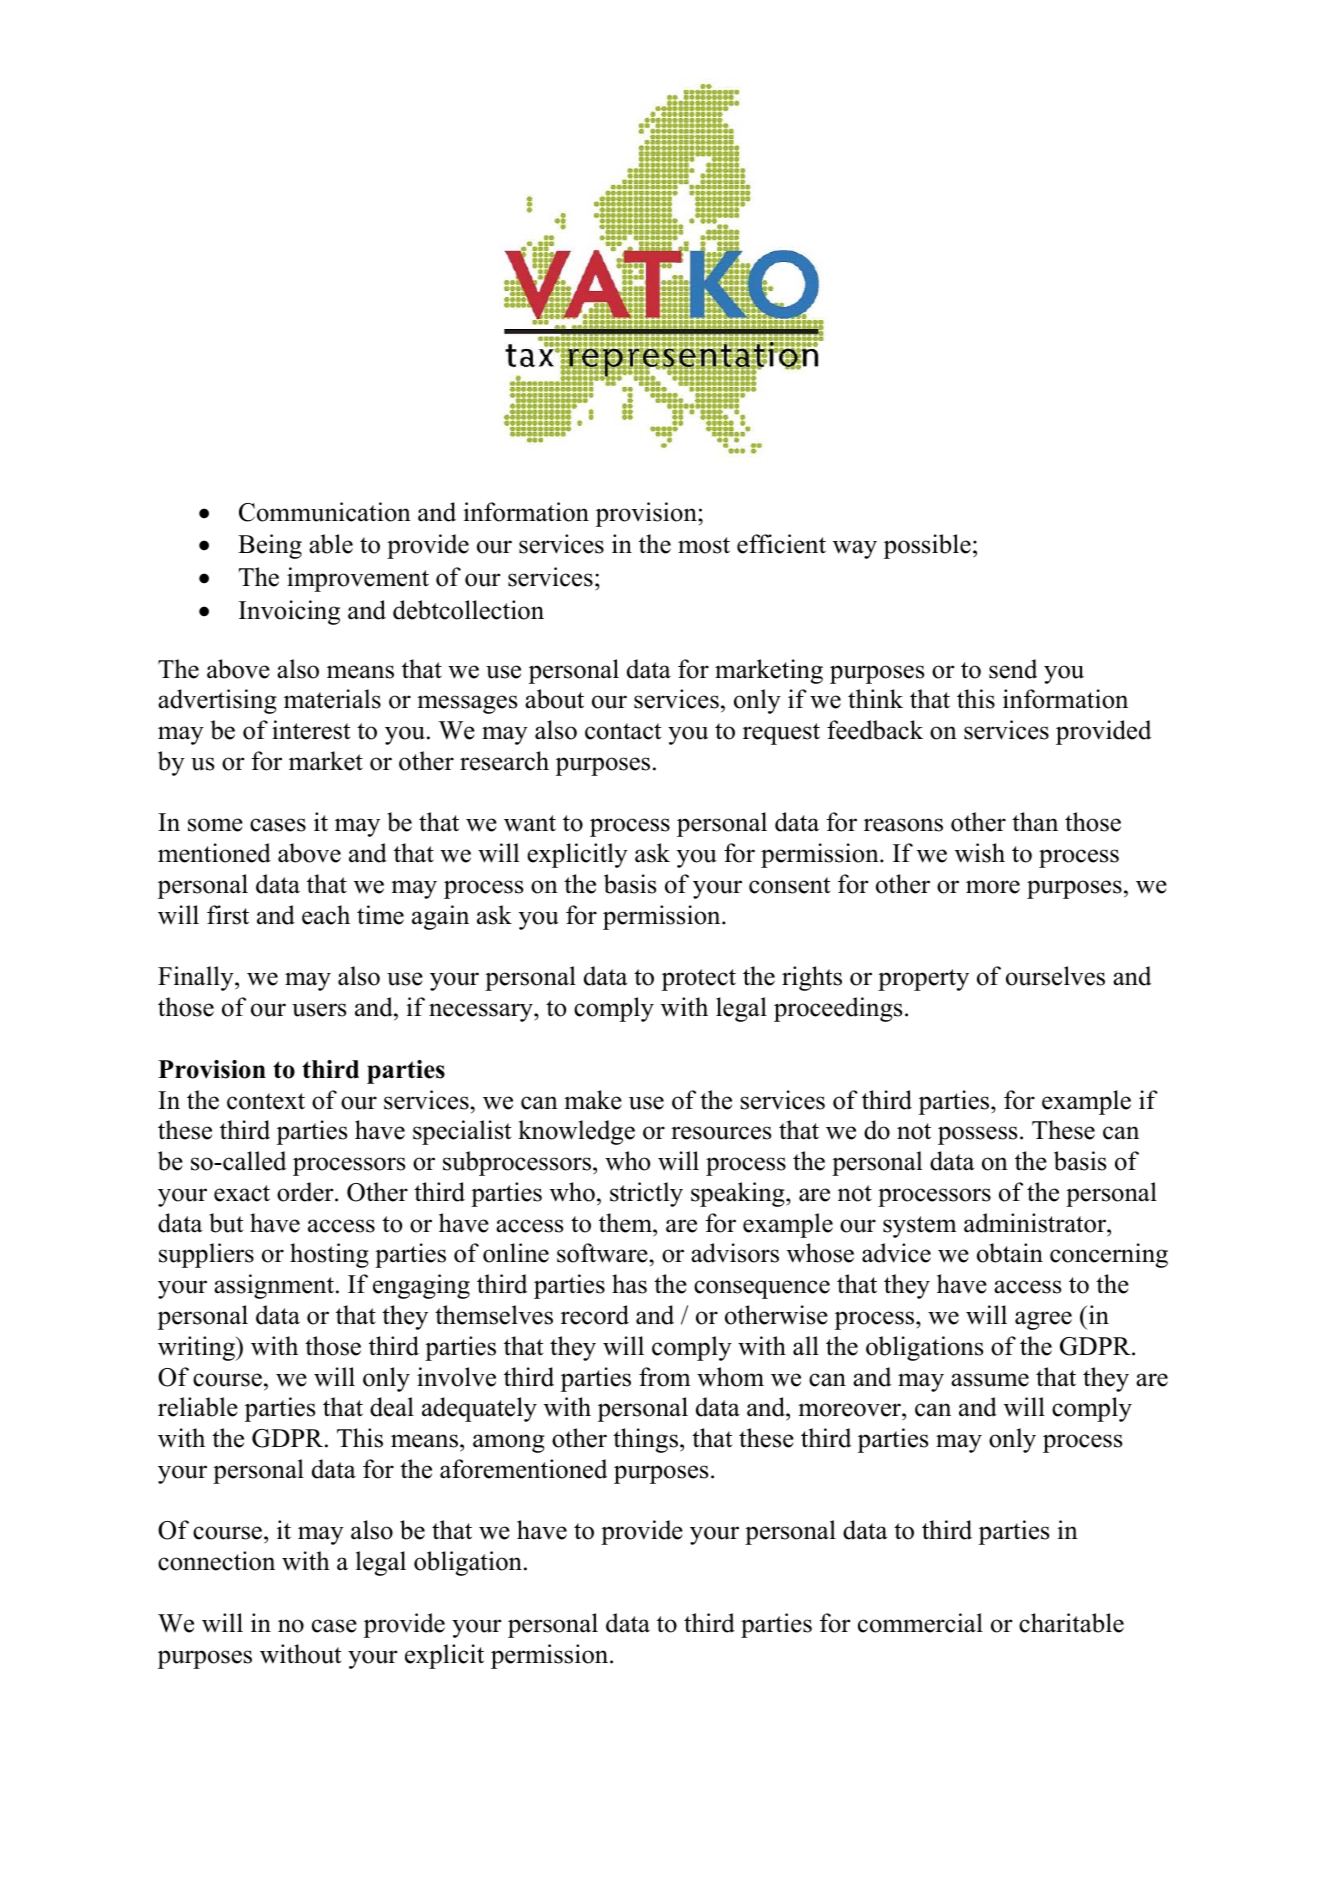 The height and width of the image is (1878, 1327). What do you see at coordinates (704, 545) in the image?
I see `most` at bounding box center [704, 545].
